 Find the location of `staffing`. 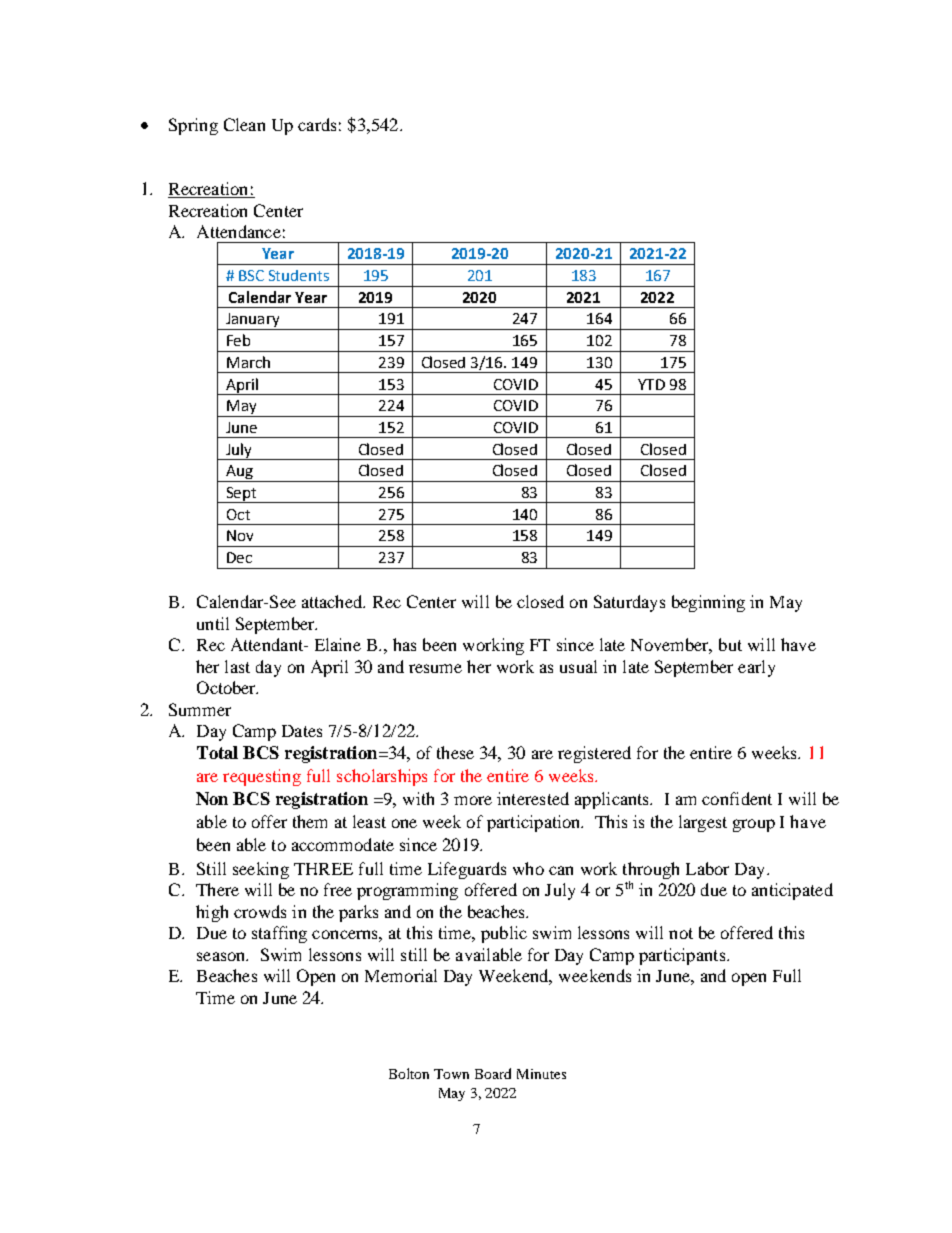

staffing is located at coordinates (279, 934).
